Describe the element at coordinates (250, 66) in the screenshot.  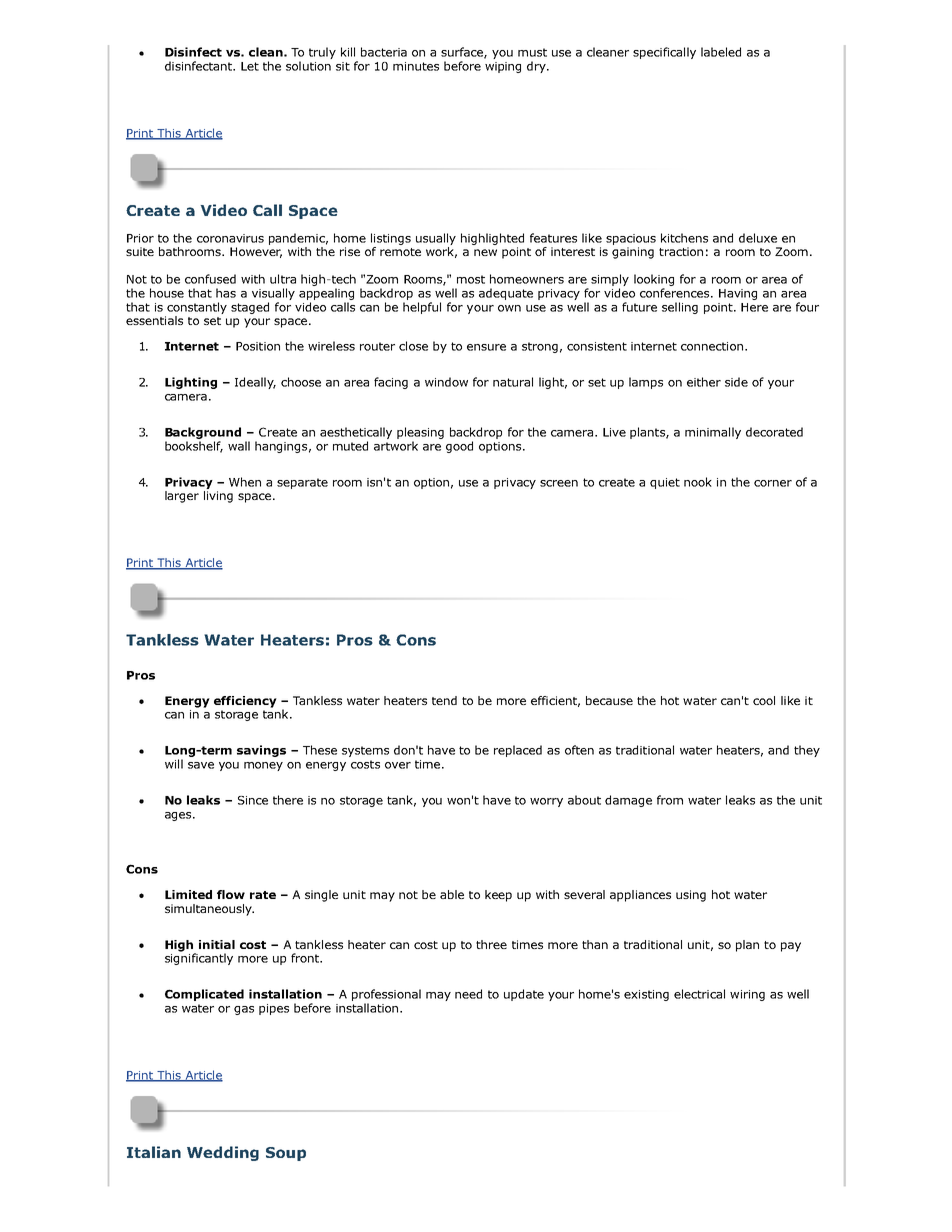
I see `Let` at that location.
